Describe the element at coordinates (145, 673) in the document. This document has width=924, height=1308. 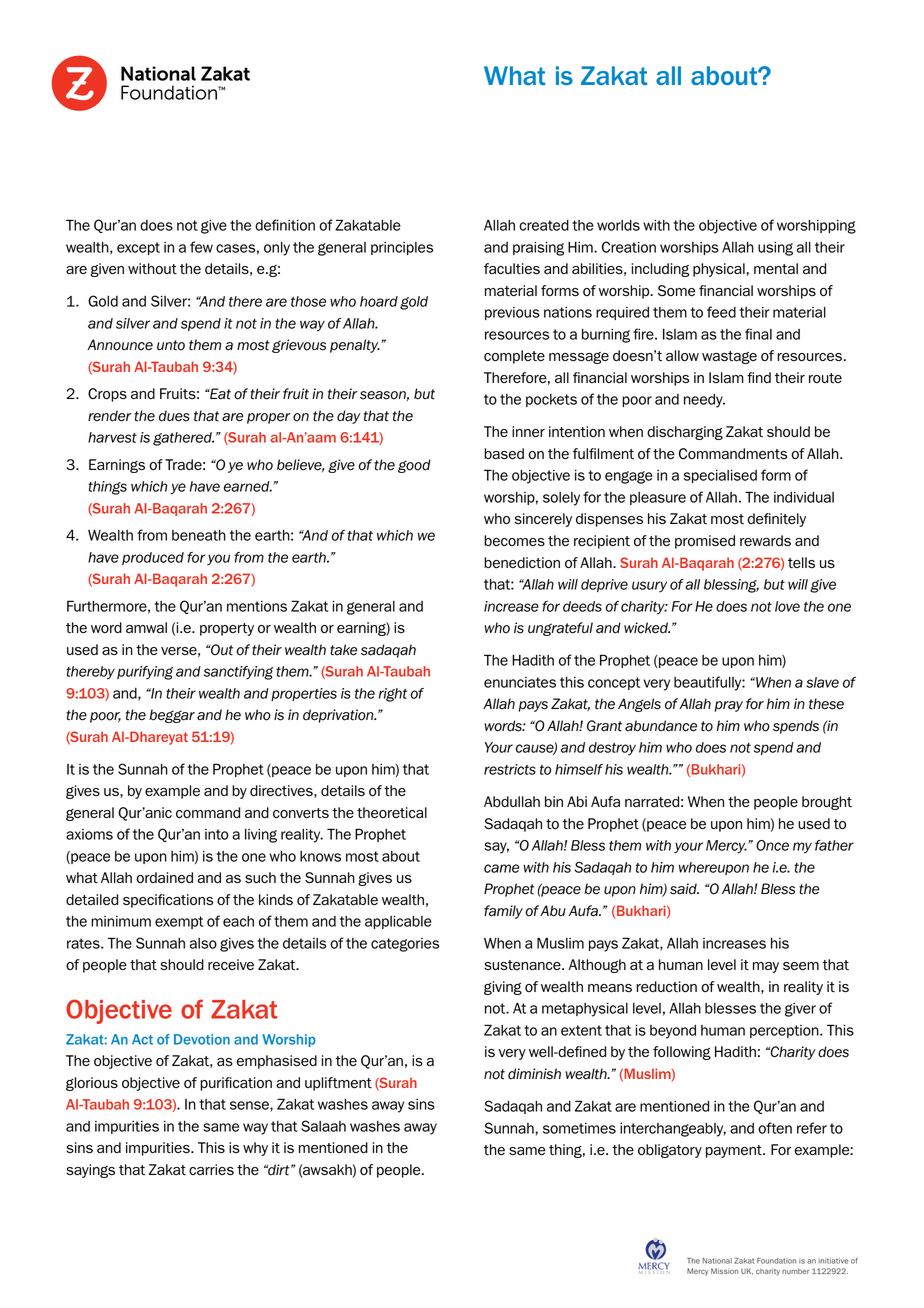
I see `purifying` at that location.
